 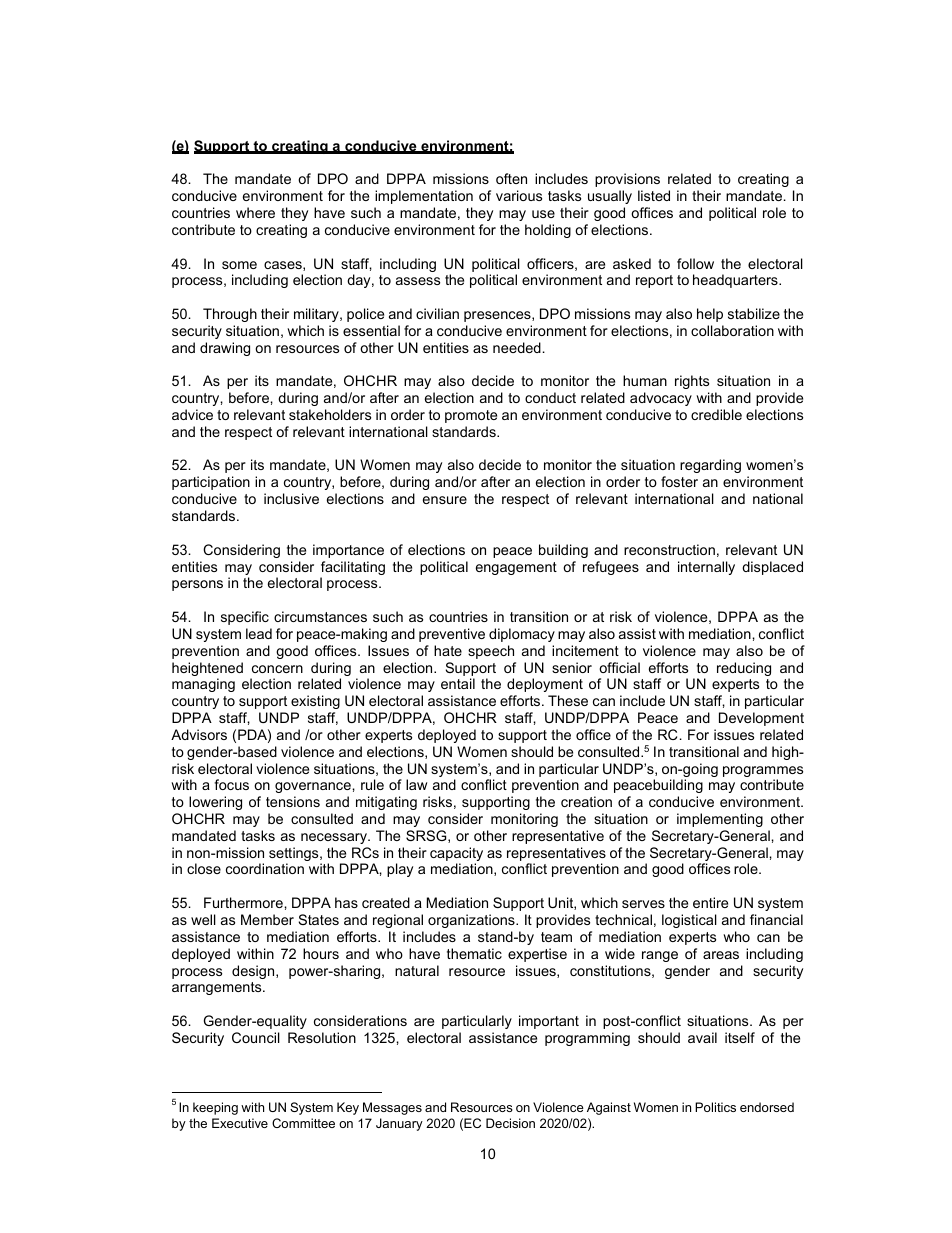 What do you see at coordinates (720, 820) in the page?
I see `implementing` at bounding box center [720, 820].
